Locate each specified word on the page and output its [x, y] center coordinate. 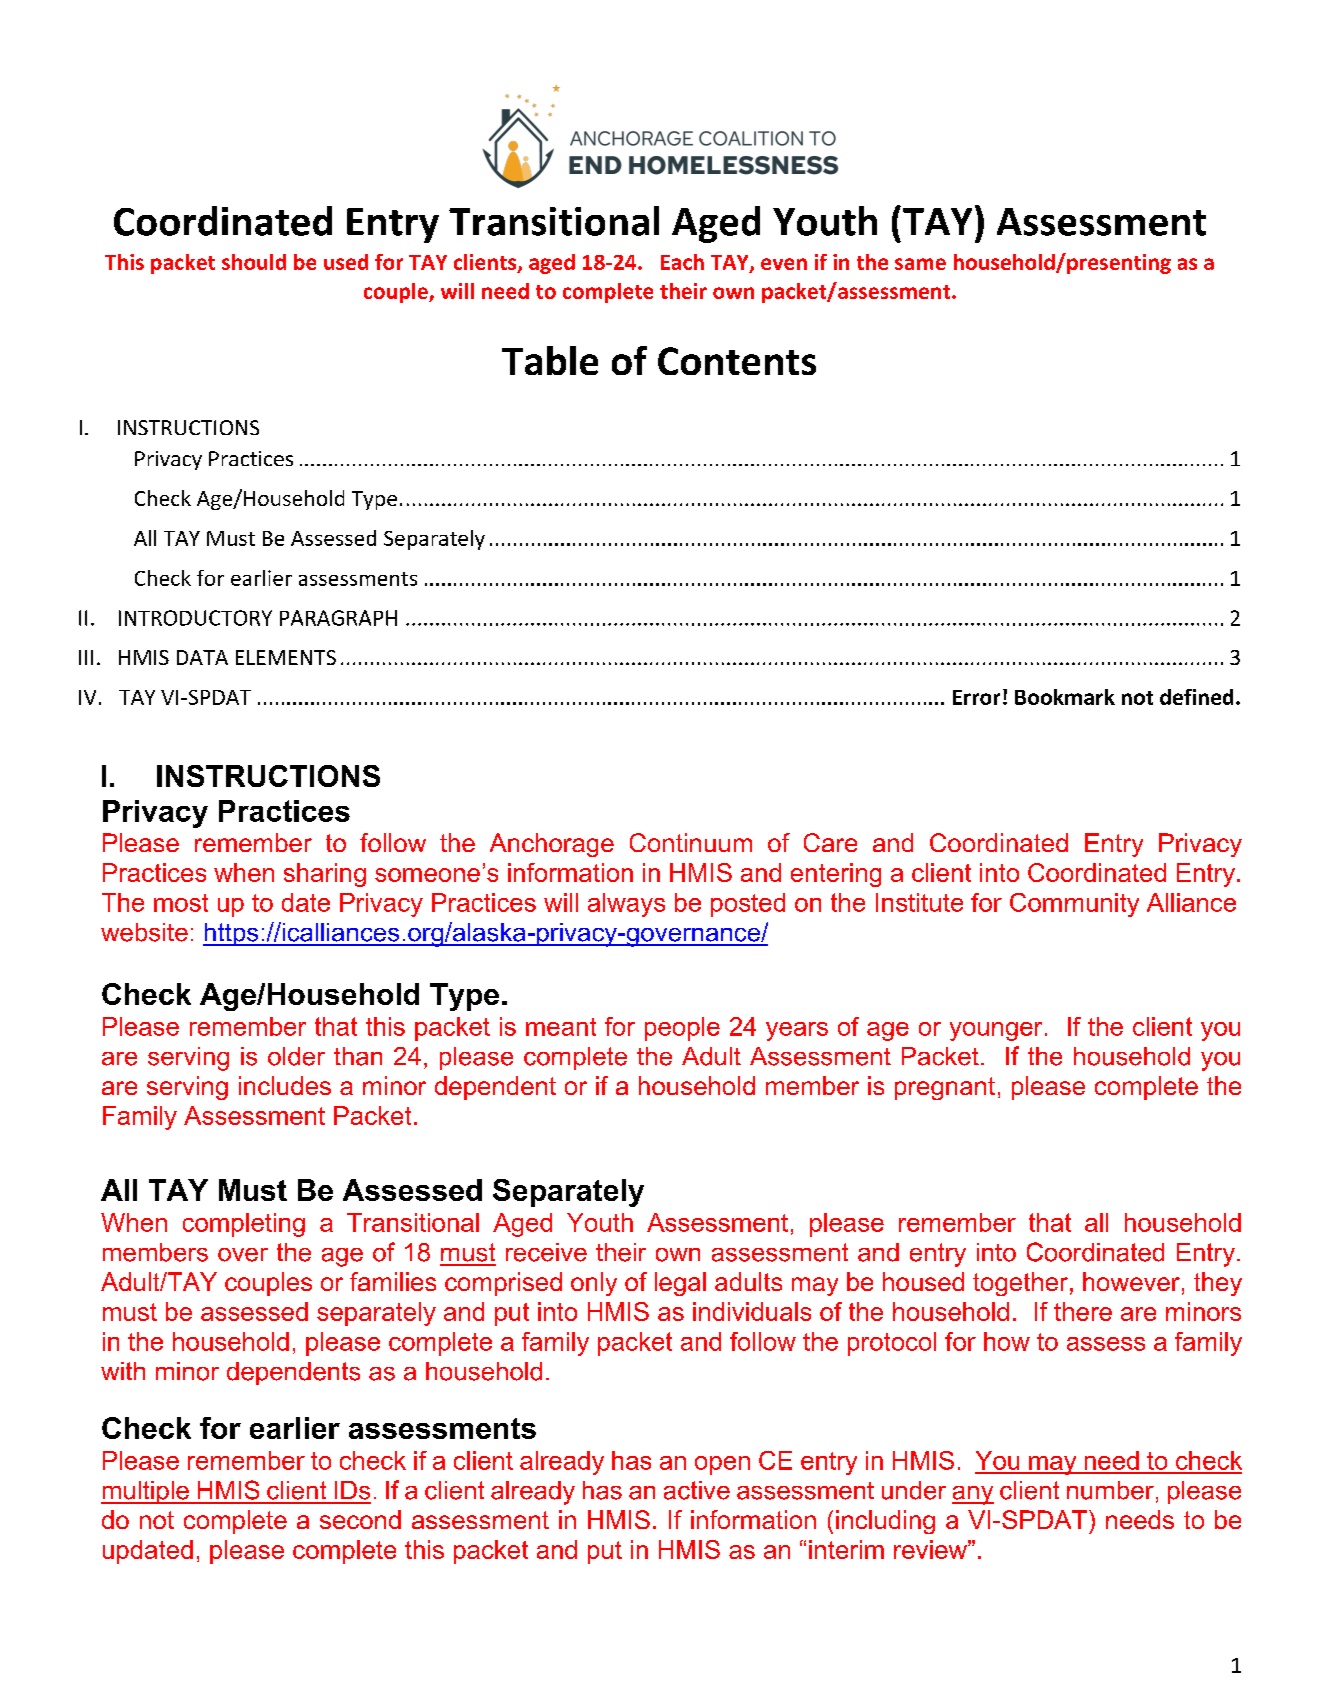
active [697, 1490]
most [181, 903]
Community [1074, 905]
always [626, 905]
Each [682, 262]
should [254, 262]
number [1110, 1490]
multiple [146, 1492]
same [920, 264]
